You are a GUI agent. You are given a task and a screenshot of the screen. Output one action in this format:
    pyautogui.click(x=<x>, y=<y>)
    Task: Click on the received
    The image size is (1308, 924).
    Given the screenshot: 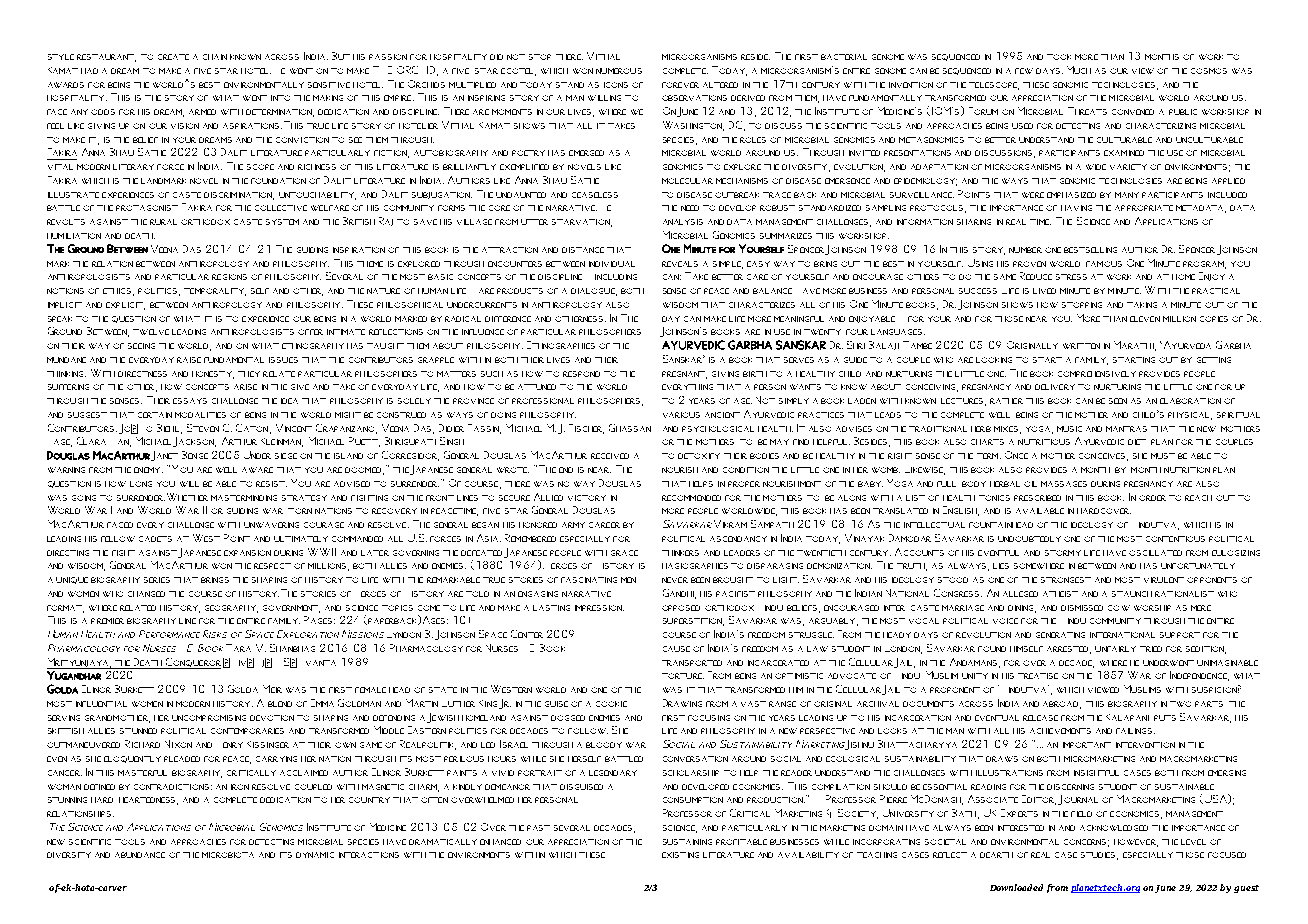 What is the action you would take?
    pyautogui.click(x=610, y=456)
